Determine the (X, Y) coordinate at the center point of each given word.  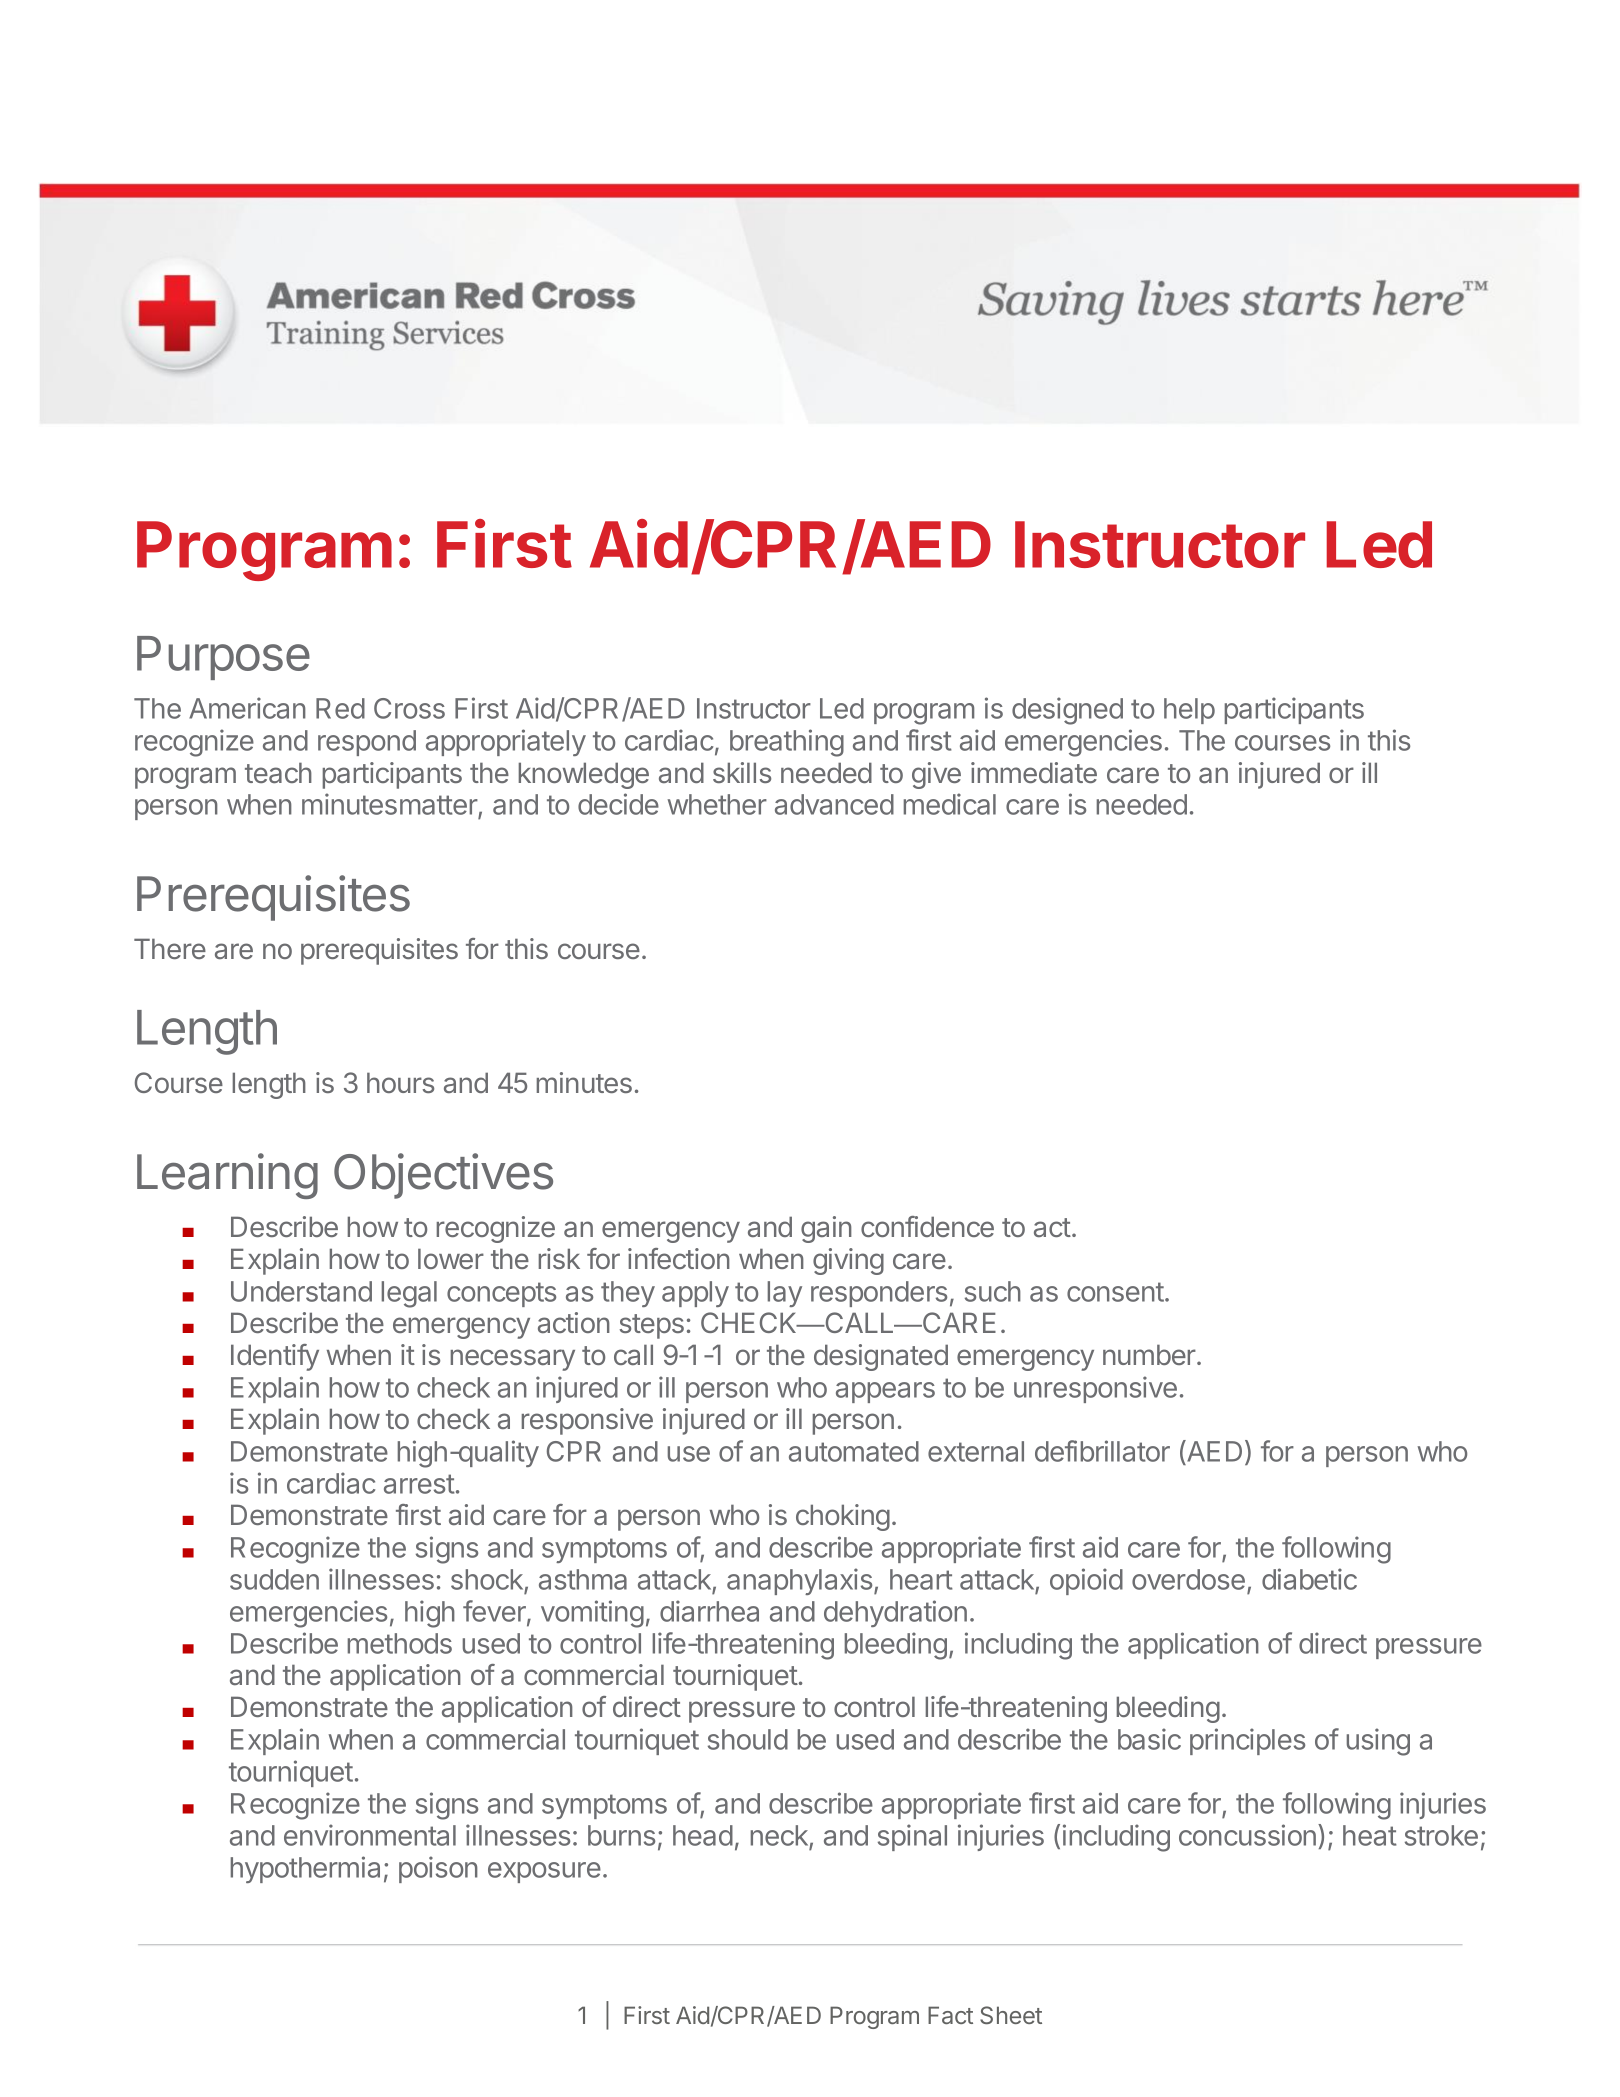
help (1189, 711)
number (1150, 1354)
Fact (950, 2015)
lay (785, 1294)
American (247, 708)
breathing (787, 743)
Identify (275, 1357)
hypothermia (305, 1869)
